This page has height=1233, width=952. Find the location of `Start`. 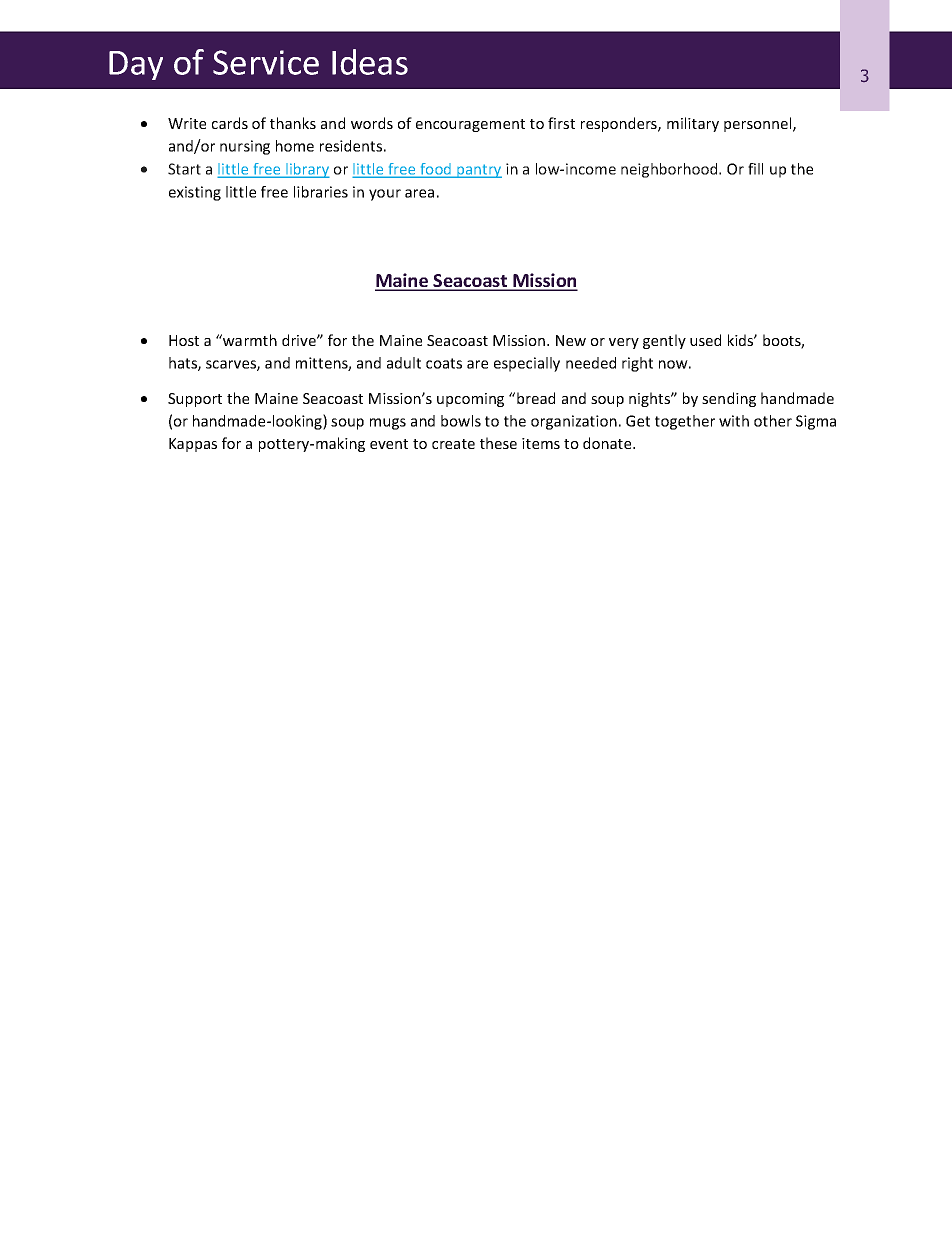

Start is located at coordinates (184, 169).
